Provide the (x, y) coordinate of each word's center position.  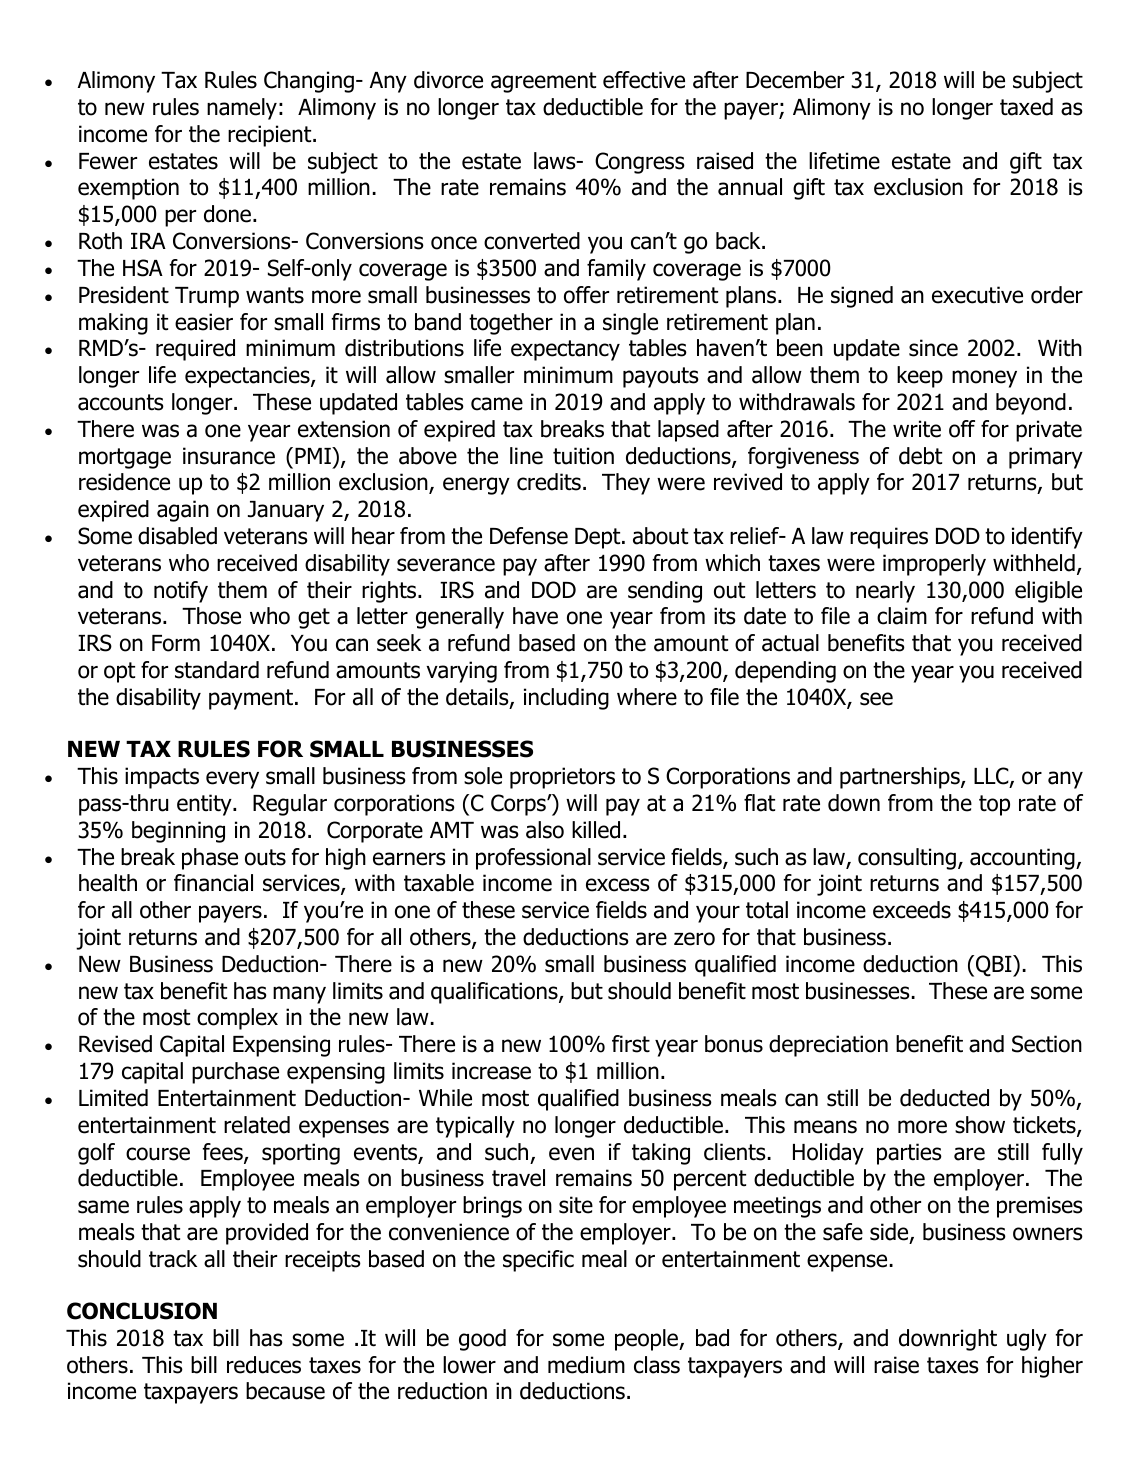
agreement (543, 82)
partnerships (901, 778)
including (566, 699)
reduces (264, 1365)
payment (252, 699)
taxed (1026, 107)
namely (242, 109)
